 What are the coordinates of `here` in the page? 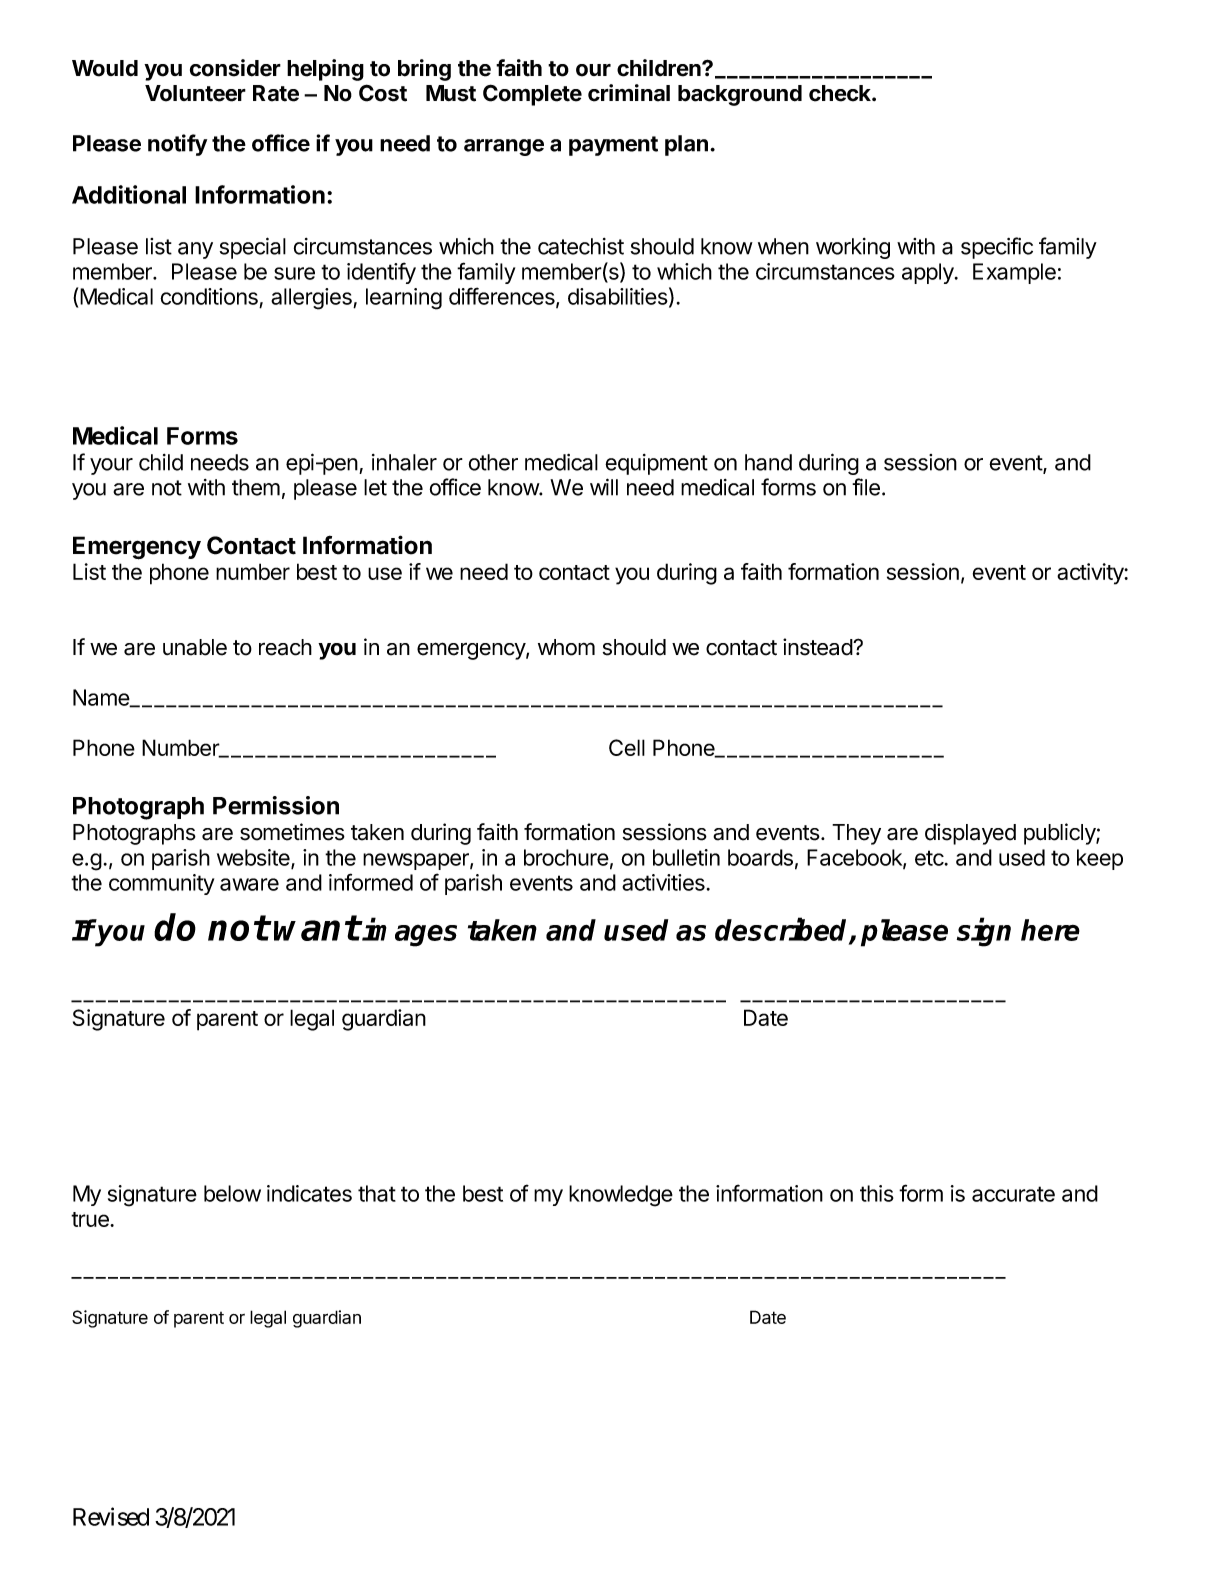 It's located at (1050, 930).
